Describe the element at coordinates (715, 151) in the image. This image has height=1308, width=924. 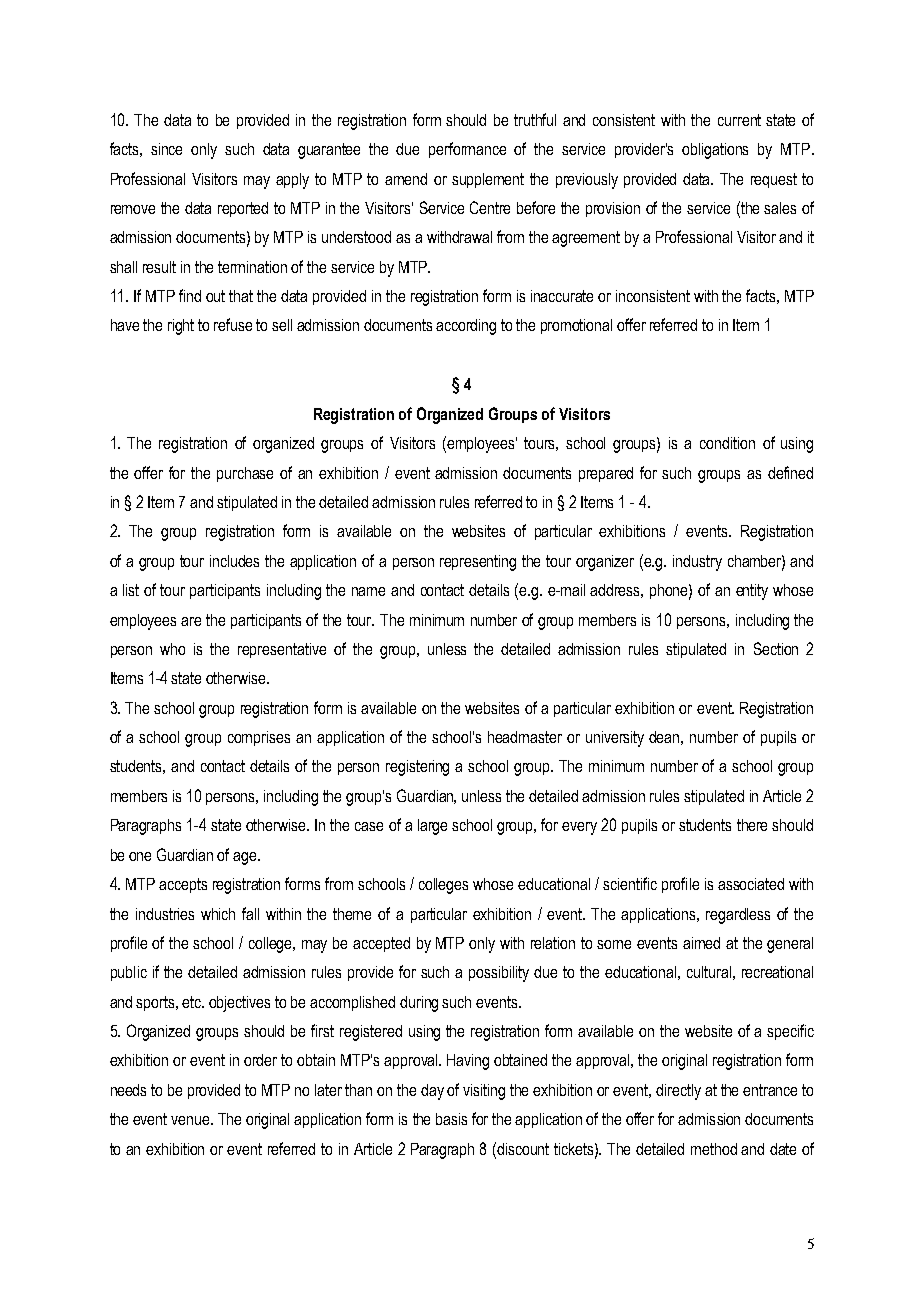
I see `obligations` at that location.
